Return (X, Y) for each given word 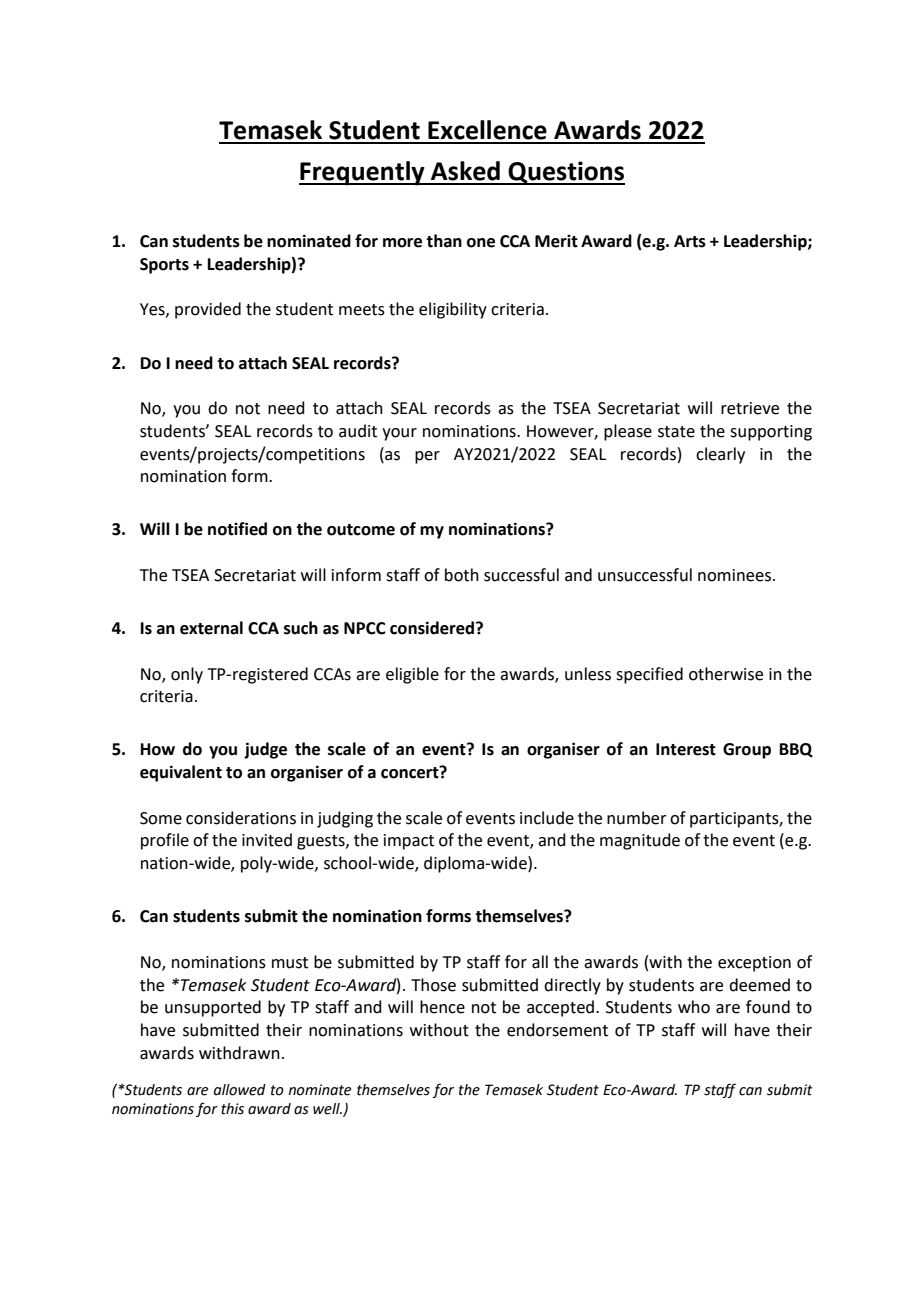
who (694, 1007)
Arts (690, 241)
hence (442, 1007)
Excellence (487, 130)
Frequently (363, 173)
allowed (240, 1090)
